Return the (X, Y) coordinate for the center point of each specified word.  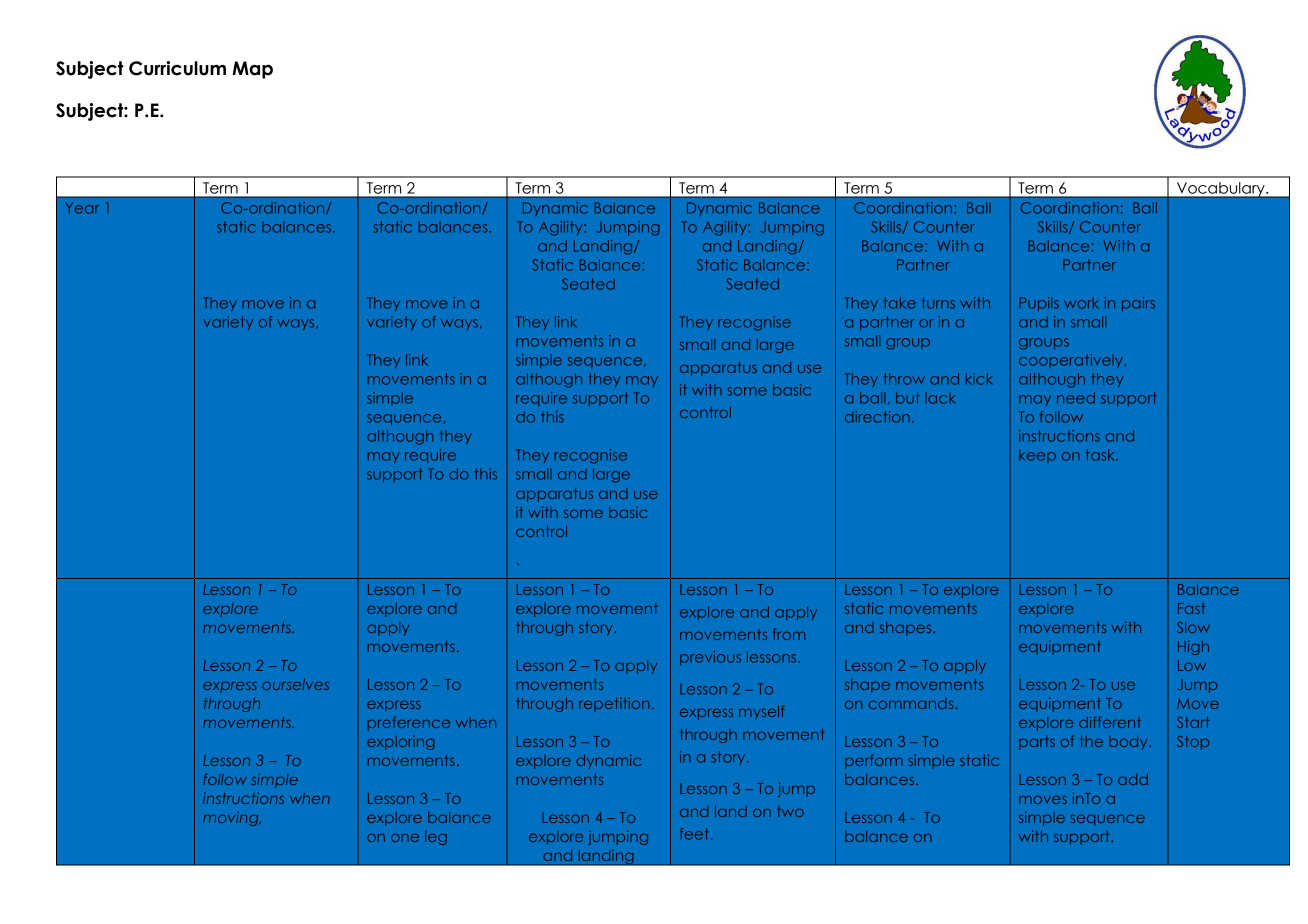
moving (232, 819)
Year (82, 208)
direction (877, 417)
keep (1037, 456)
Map (252, 70)
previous (710, 658)
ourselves (295, 684)
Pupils (1039, 304)
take (899, 303)
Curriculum (177, 68)
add (1133, 779)
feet (694, 834)
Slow (1193, 627)
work (1081, 303)
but (908, 398)
